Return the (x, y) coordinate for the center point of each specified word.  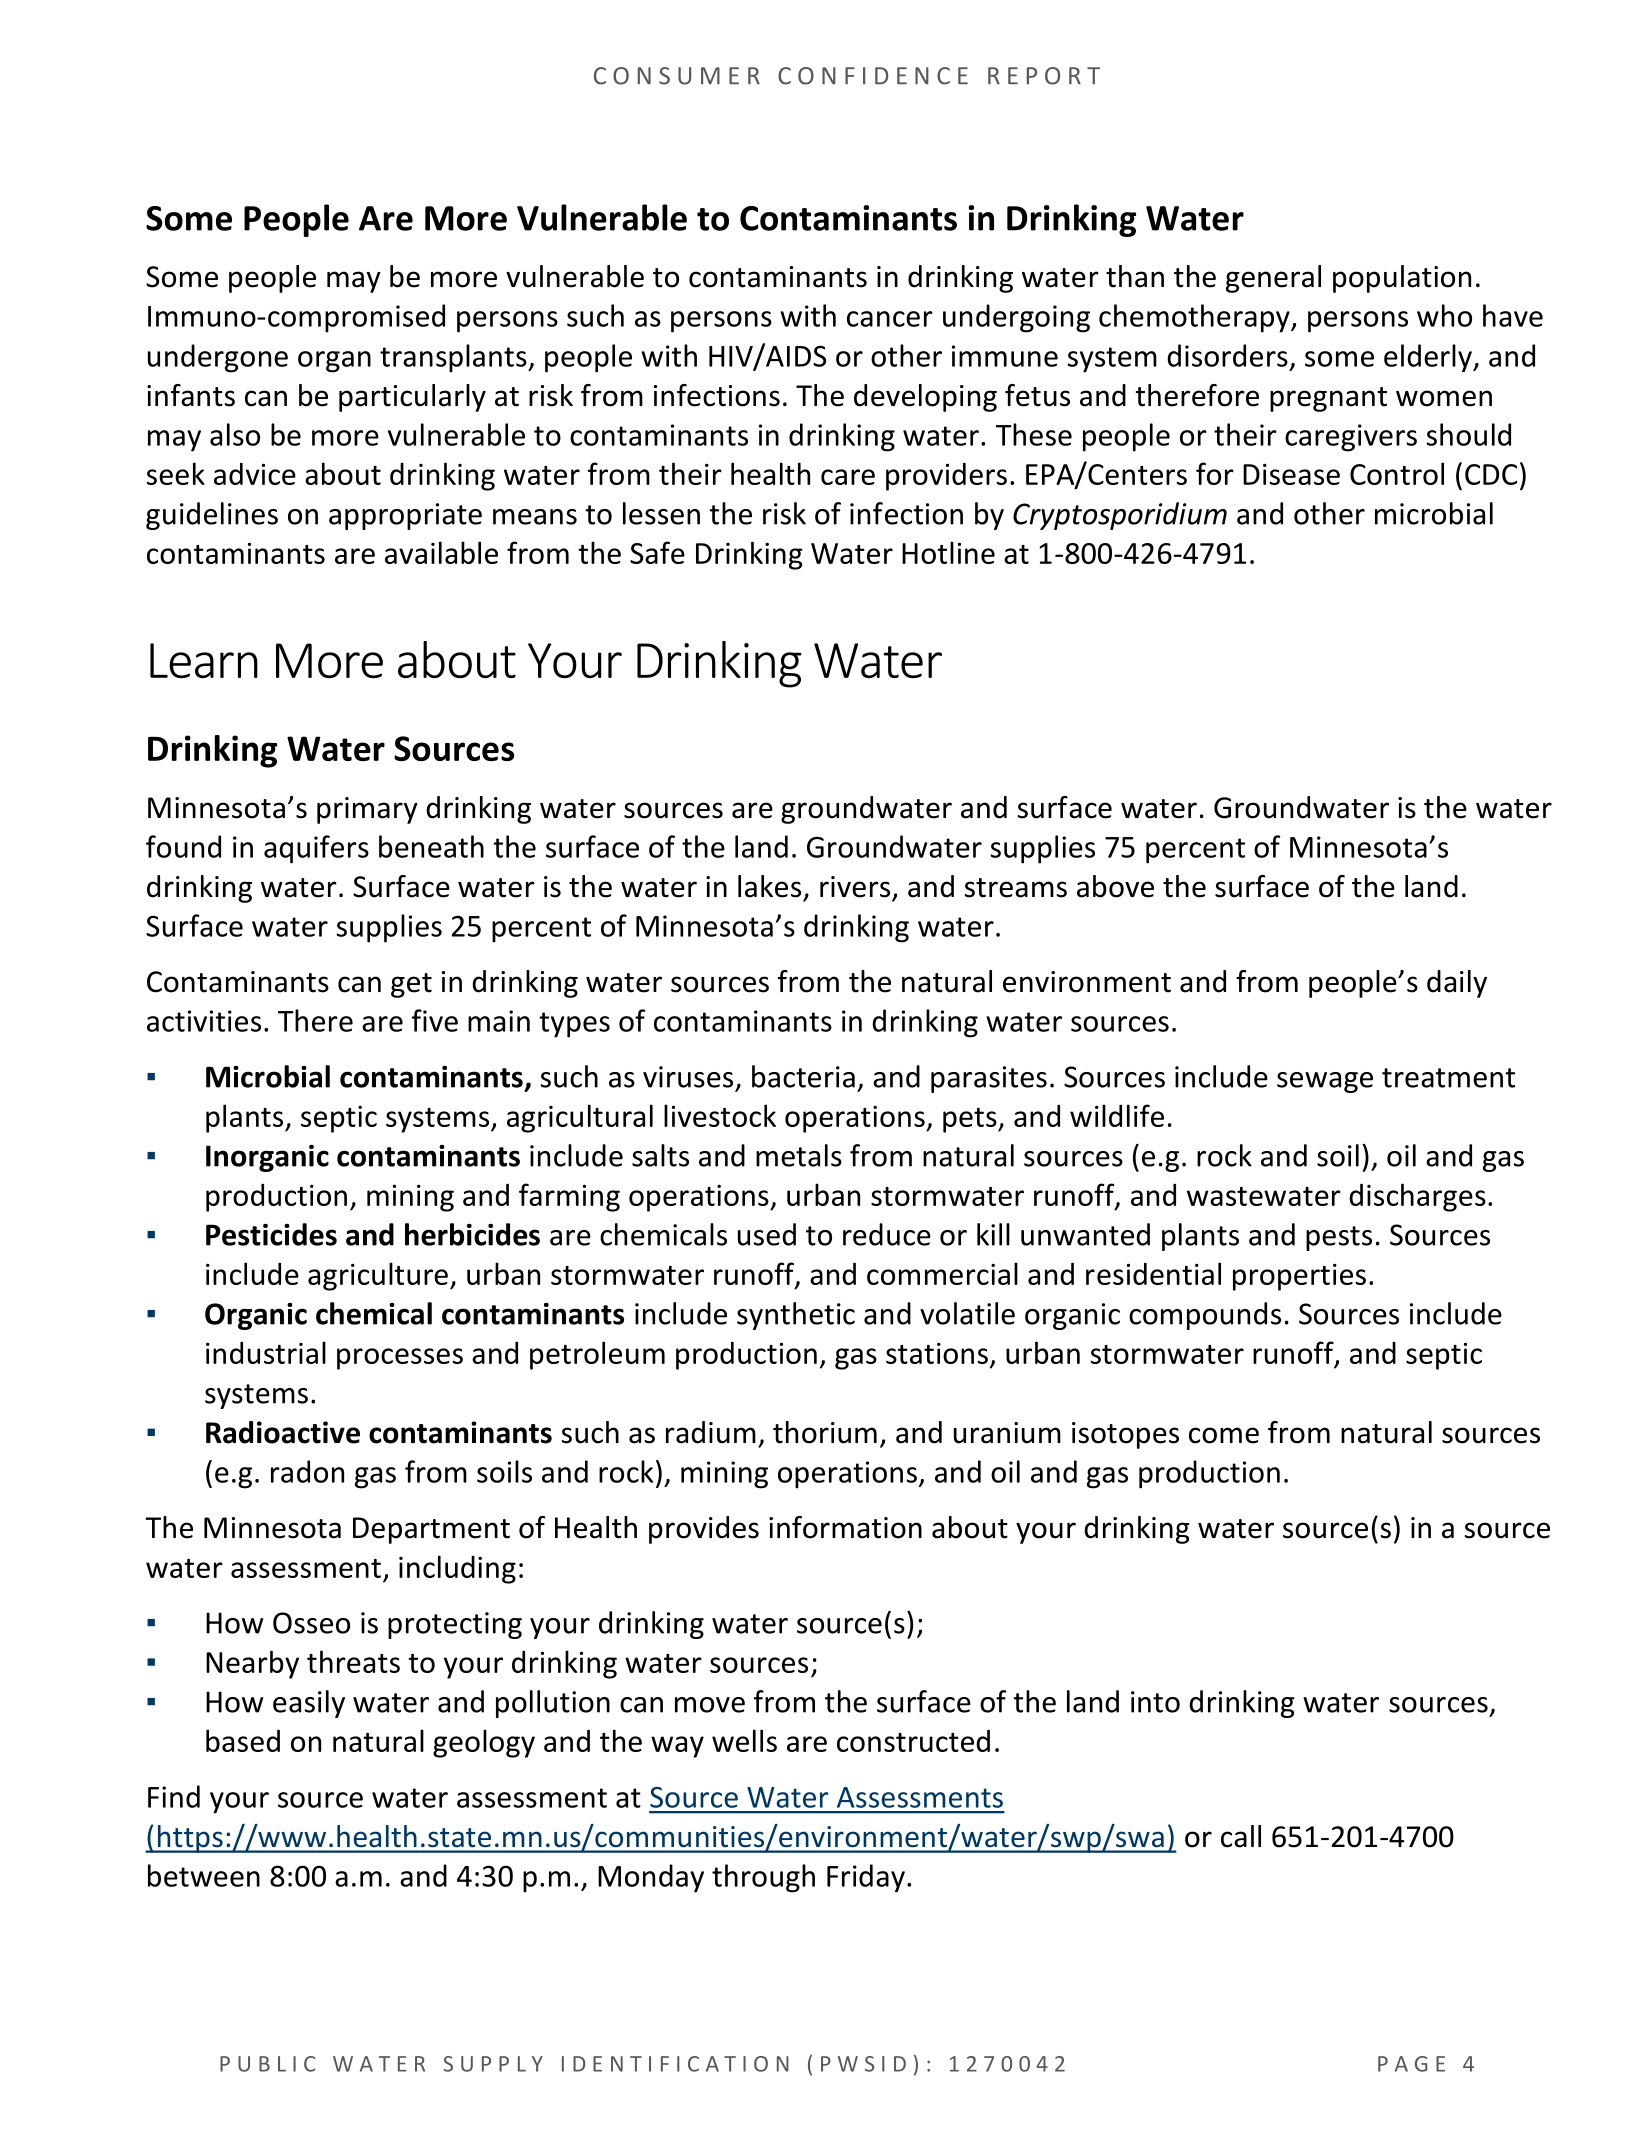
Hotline (948, 552)
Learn (204, 660)
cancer (890, 319)
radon (307, 1471)
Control (1397, 473)
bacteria (803, 1076)
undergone (218, 358)
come (1224, 1435)
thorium (825, 1432)
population (1402, 279)
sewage (1325, 1082)
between (204, 1875)
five (435, 1020)
